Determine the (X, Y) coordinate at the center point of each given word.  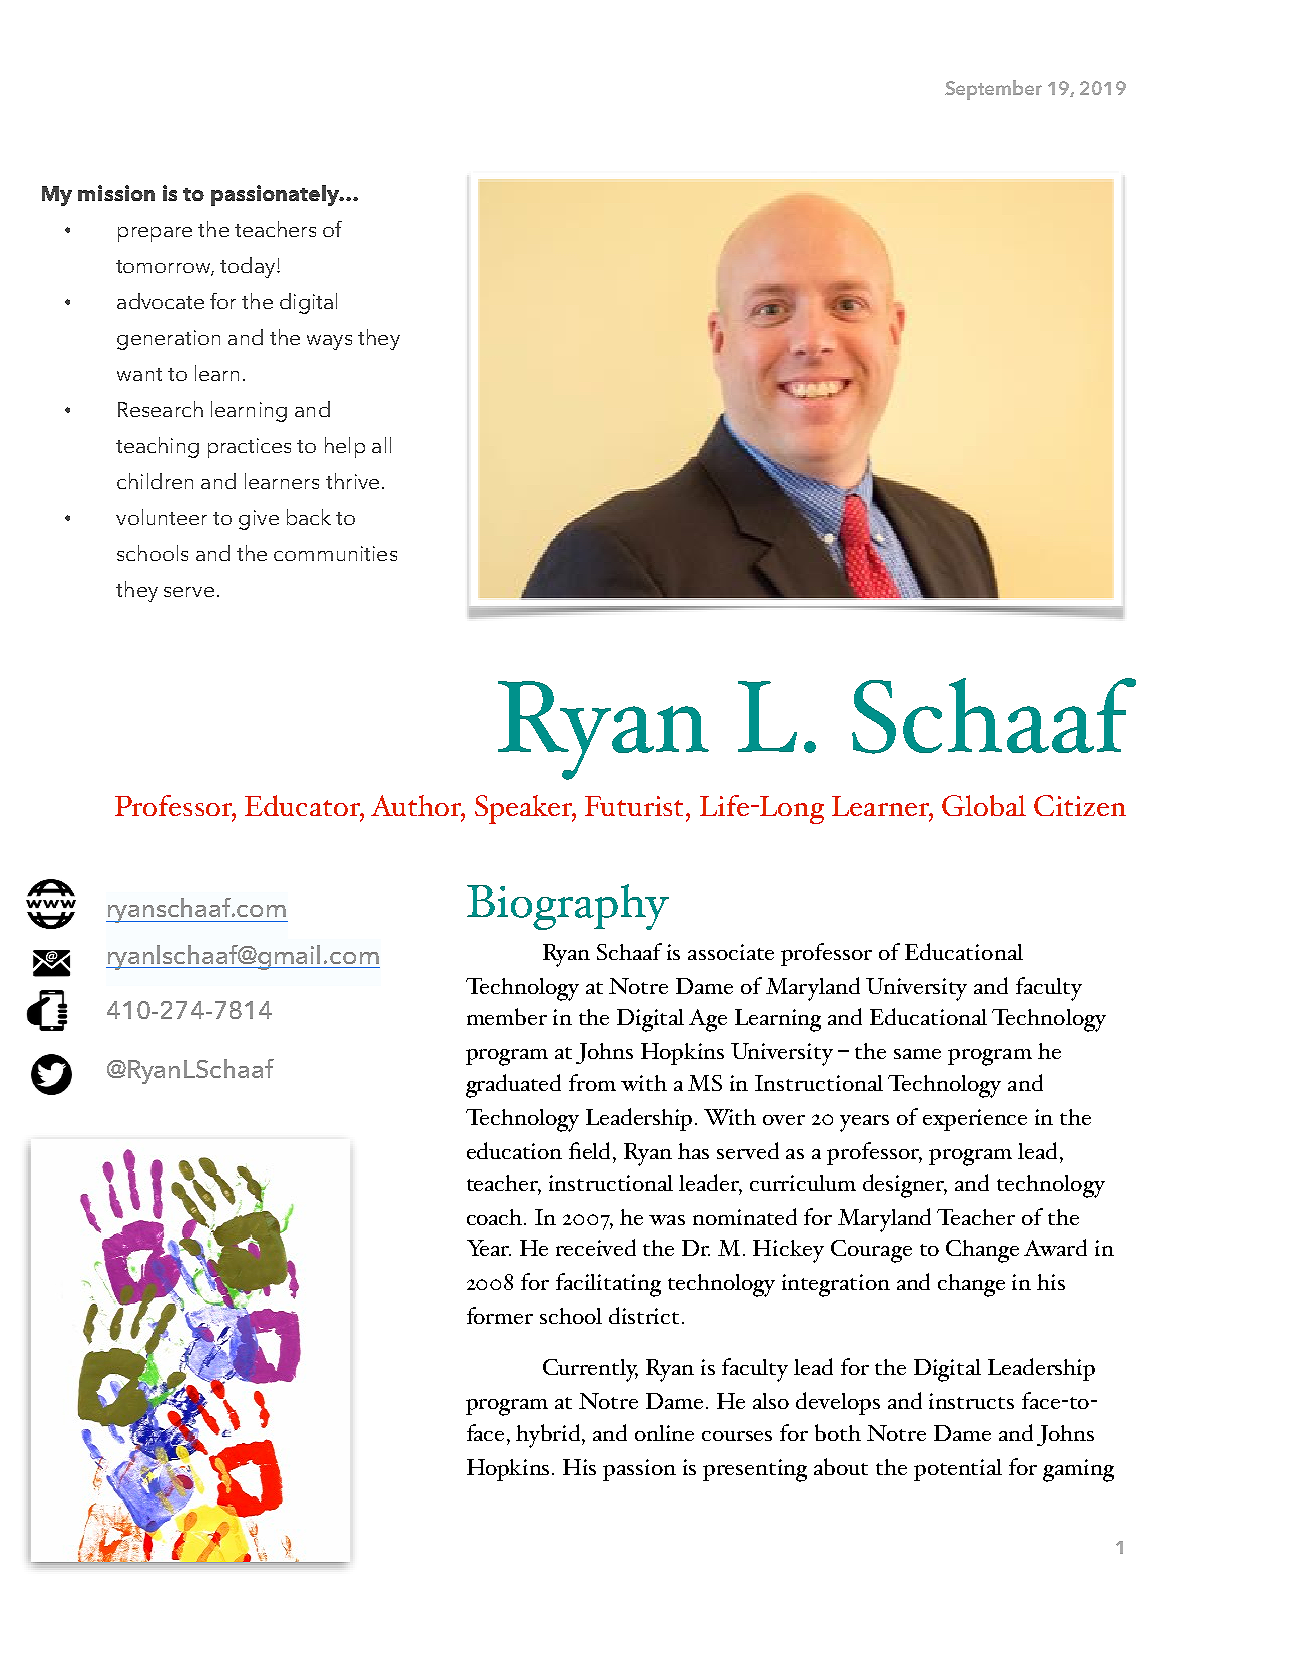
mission (116, 193)
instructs (971, 1401)
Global (984, 805)
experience (975, 1120)
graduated (513, 1086)
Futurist (634, 806)
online (664, 1433)
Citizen (1080, 805)
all (381, 445)
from (592, 1082)
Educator (303, 805)
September (993, 90)
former (500, 1315)
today (249, 267)
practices (249, 448)
